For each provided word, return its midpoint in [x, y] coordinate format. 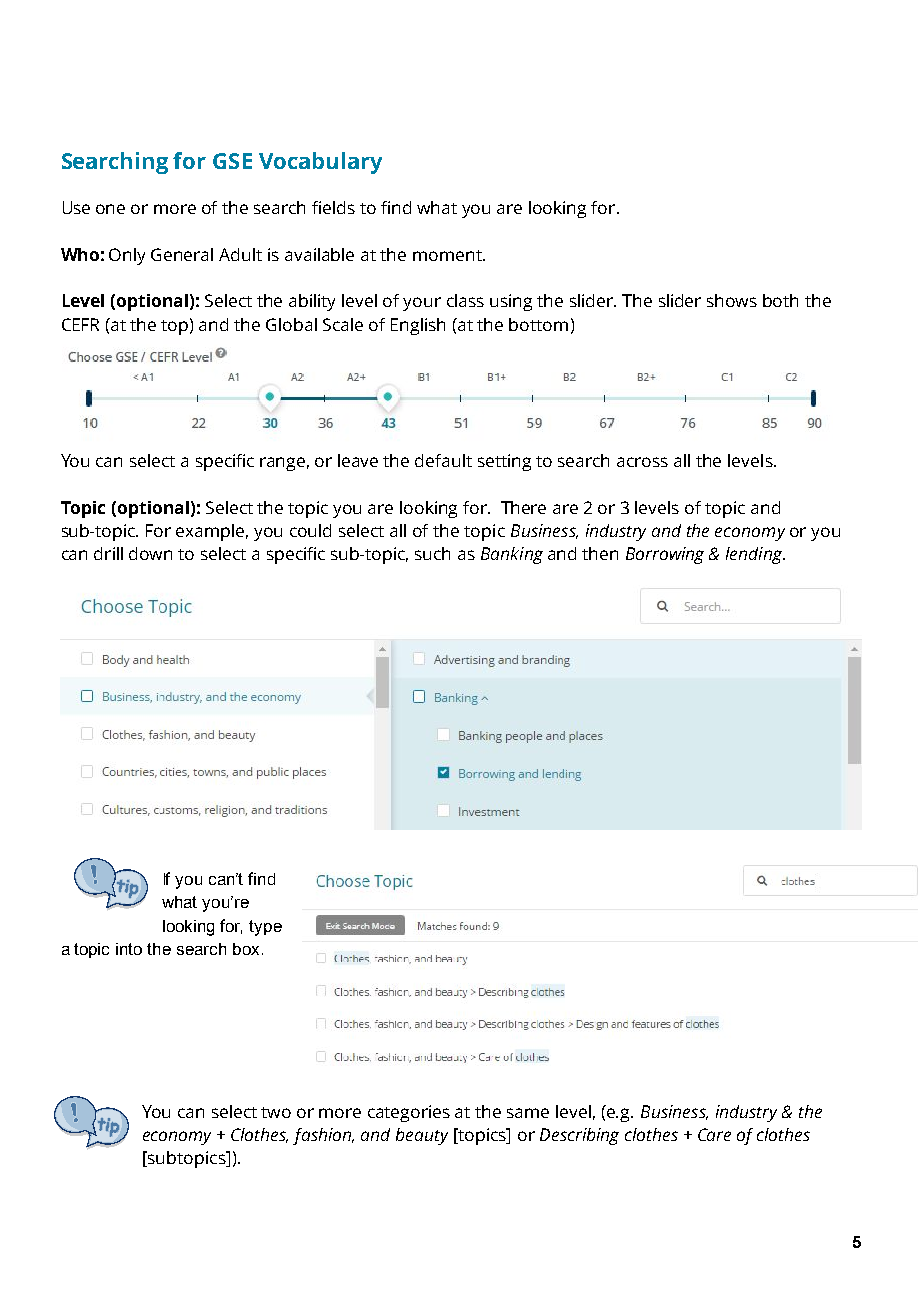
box [246, 949]
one [110, 209]
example [212, 532]
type [265, 928]
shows [732, 300]
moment [448, 255]
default [443, 460]
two [276, 1112]
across [642, 462]
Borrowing [665, 555]
